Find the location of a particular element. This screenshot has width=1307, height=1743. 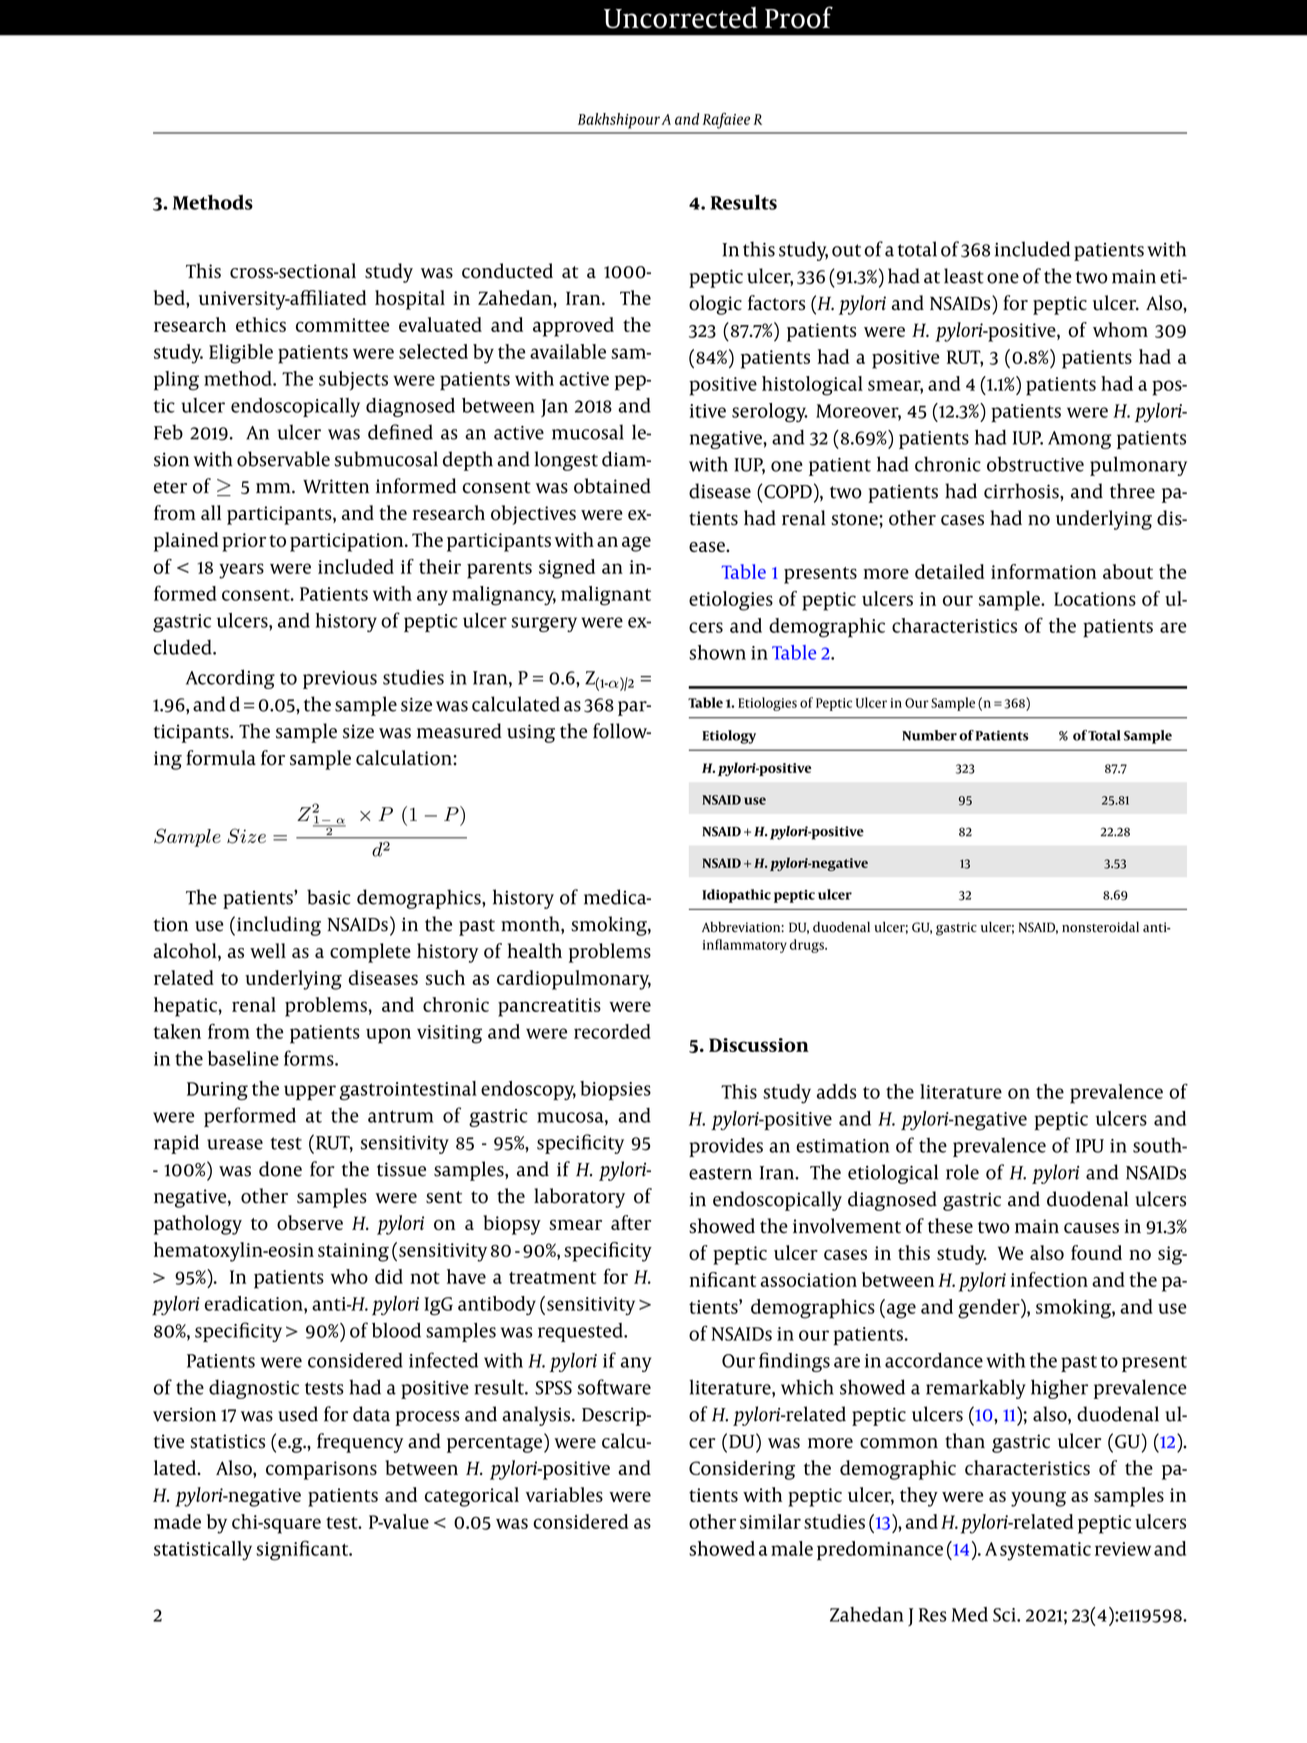

Uncorrected is located at coordinates (681, 18).
